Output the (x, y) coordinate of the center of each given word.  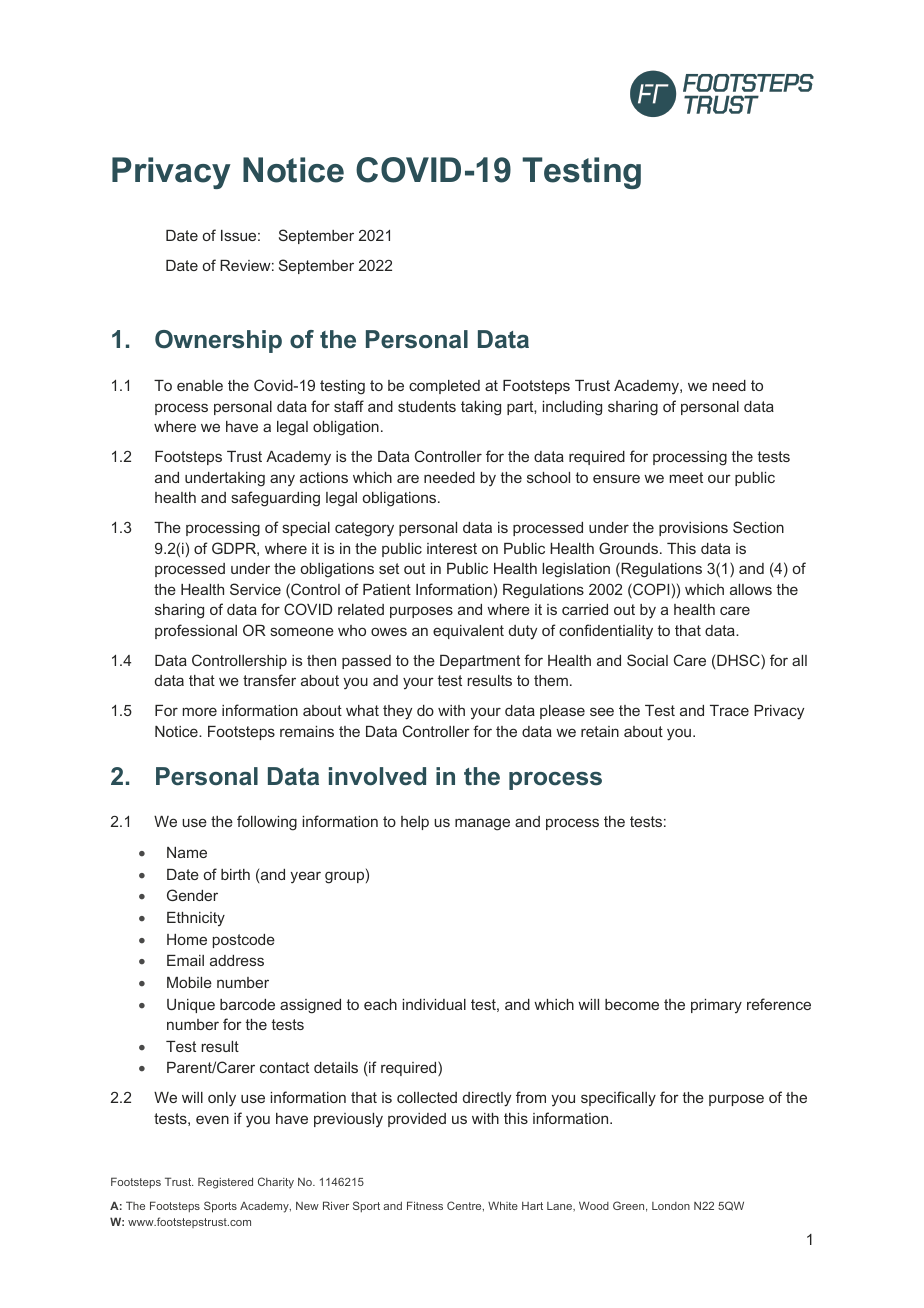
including (572, 408)
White (503, 1205)
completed (444, 387)
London (671, 1206)
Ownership (218, 341)
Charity (276, 1183)
